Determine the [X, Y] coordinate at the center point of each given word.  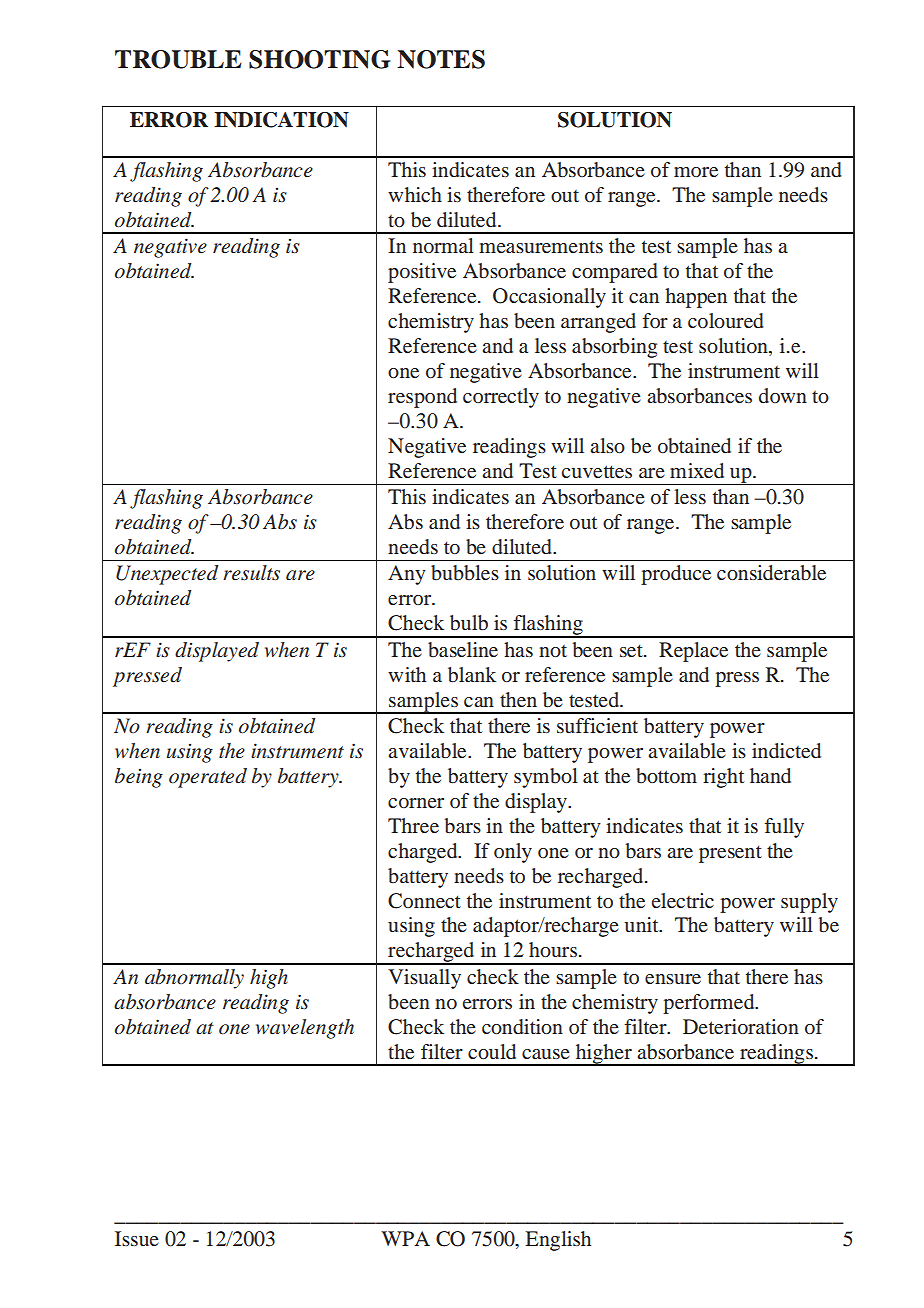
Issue [137, 1238]
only [513, 853]
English [558, 1241]
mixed [697, 470]
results [251, 572]
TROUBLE [178, 59]
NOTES [441, 59]
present [730, 854]
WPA [405, 1238]
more [696, 172]
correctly [501, 398]
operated [208, 778]
